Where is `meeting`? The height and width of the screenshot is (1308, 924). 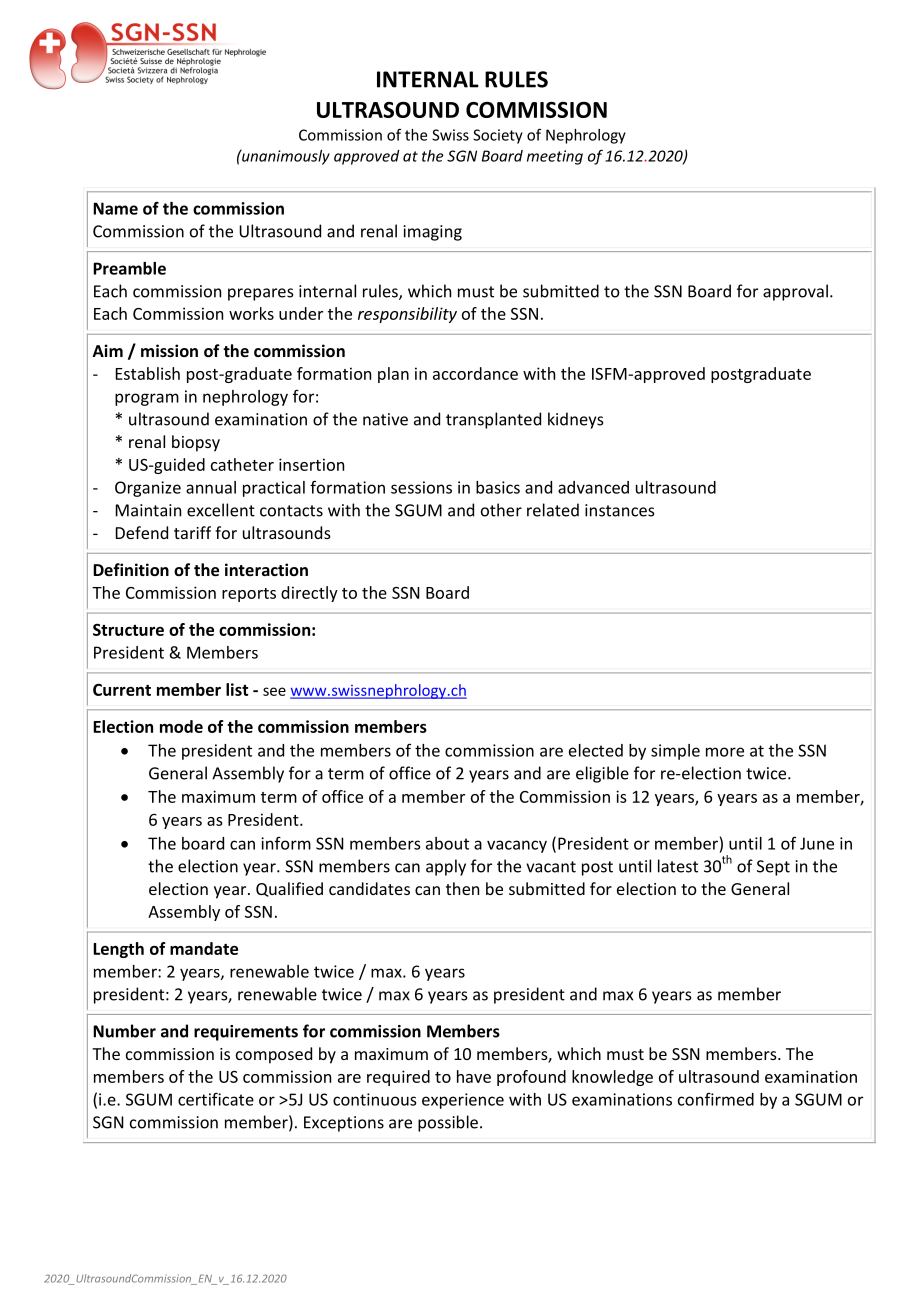
meeting is located at coordinates (555, 157).
